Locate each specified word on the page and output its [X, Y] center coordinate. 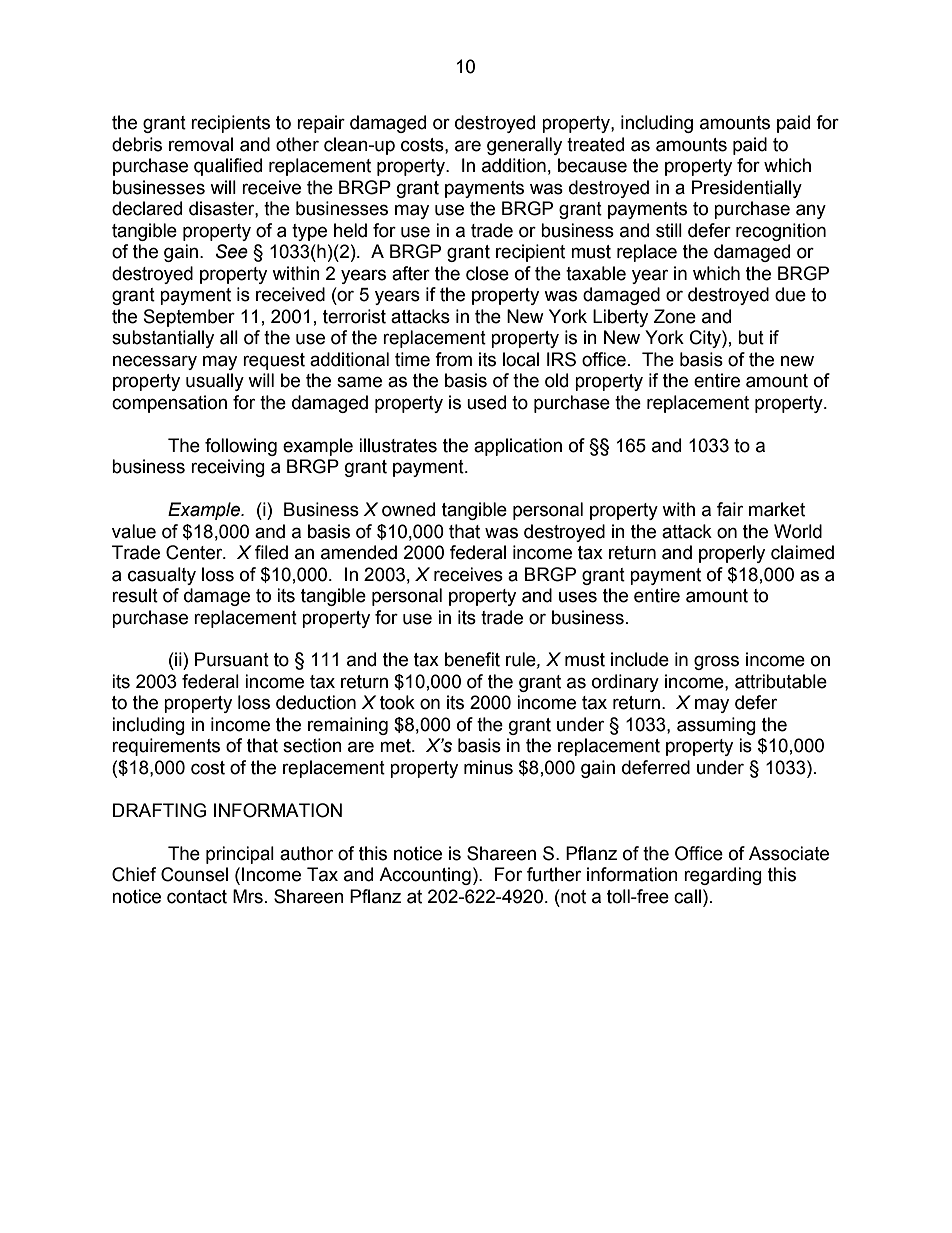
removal [201, 144]
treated [595, 144]
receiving [228, 468]
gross [716, 662]
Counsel [194, 874]
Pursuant [232, 659]
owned [408, 509]
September [189, 318]
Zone [675, 316]
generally [524, 146]
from [453, 359]
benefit [472, 659]
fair [730, 509]
